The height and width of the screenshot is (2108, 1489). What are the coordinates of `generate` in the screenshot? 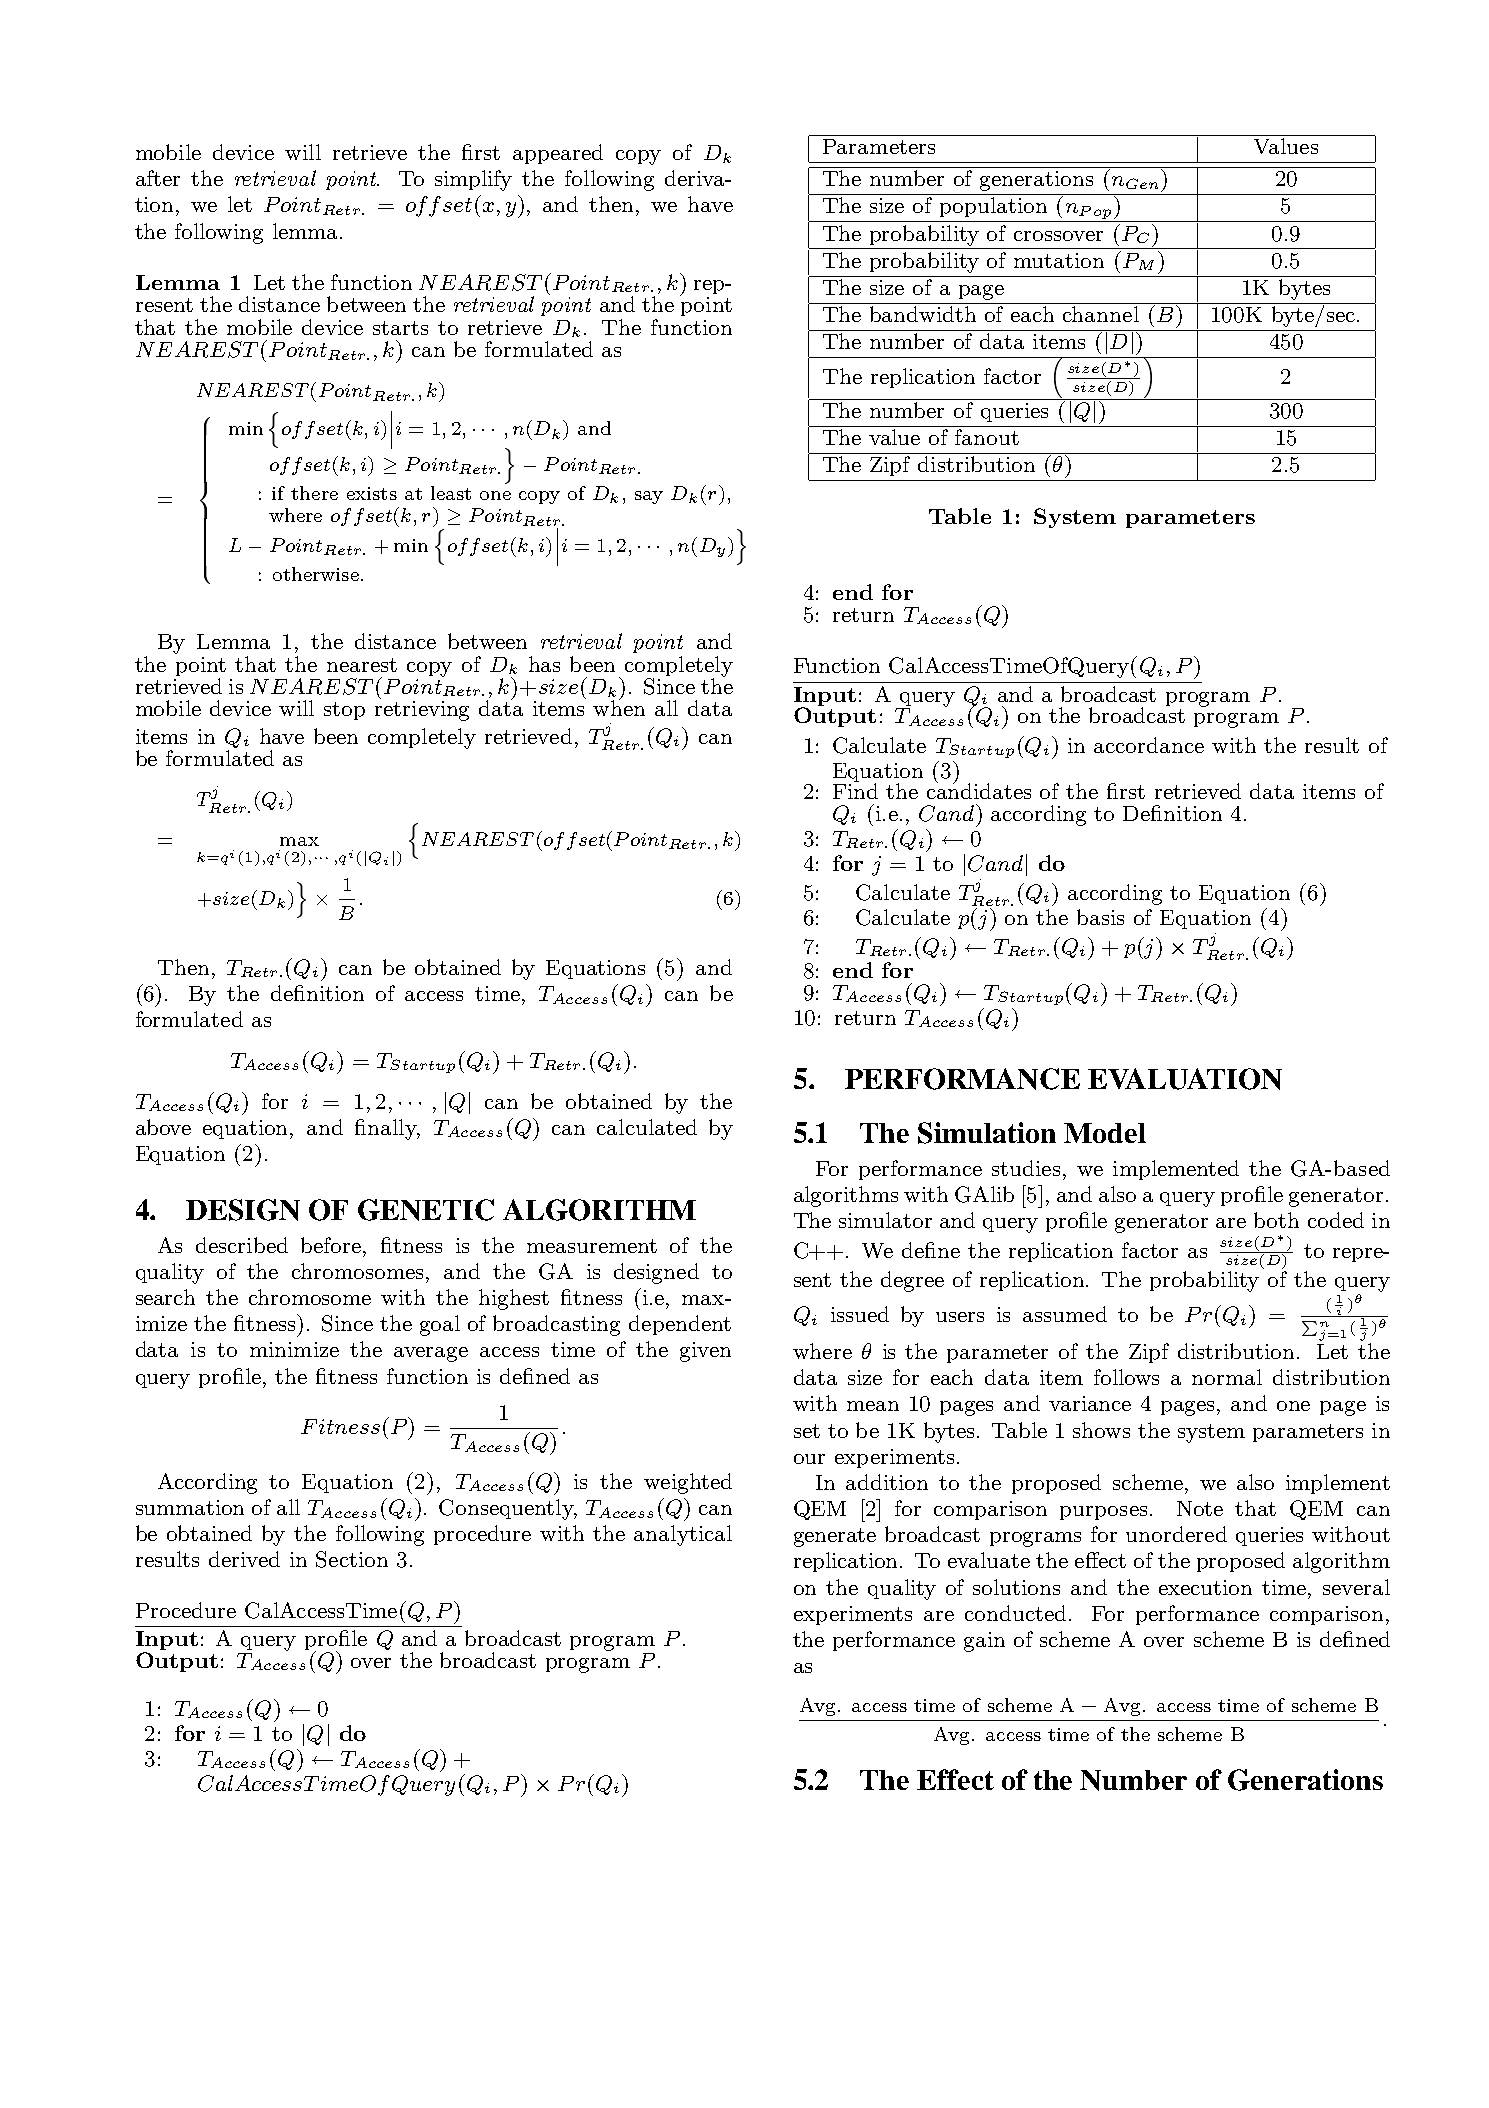 It's located at (835, 1537).
